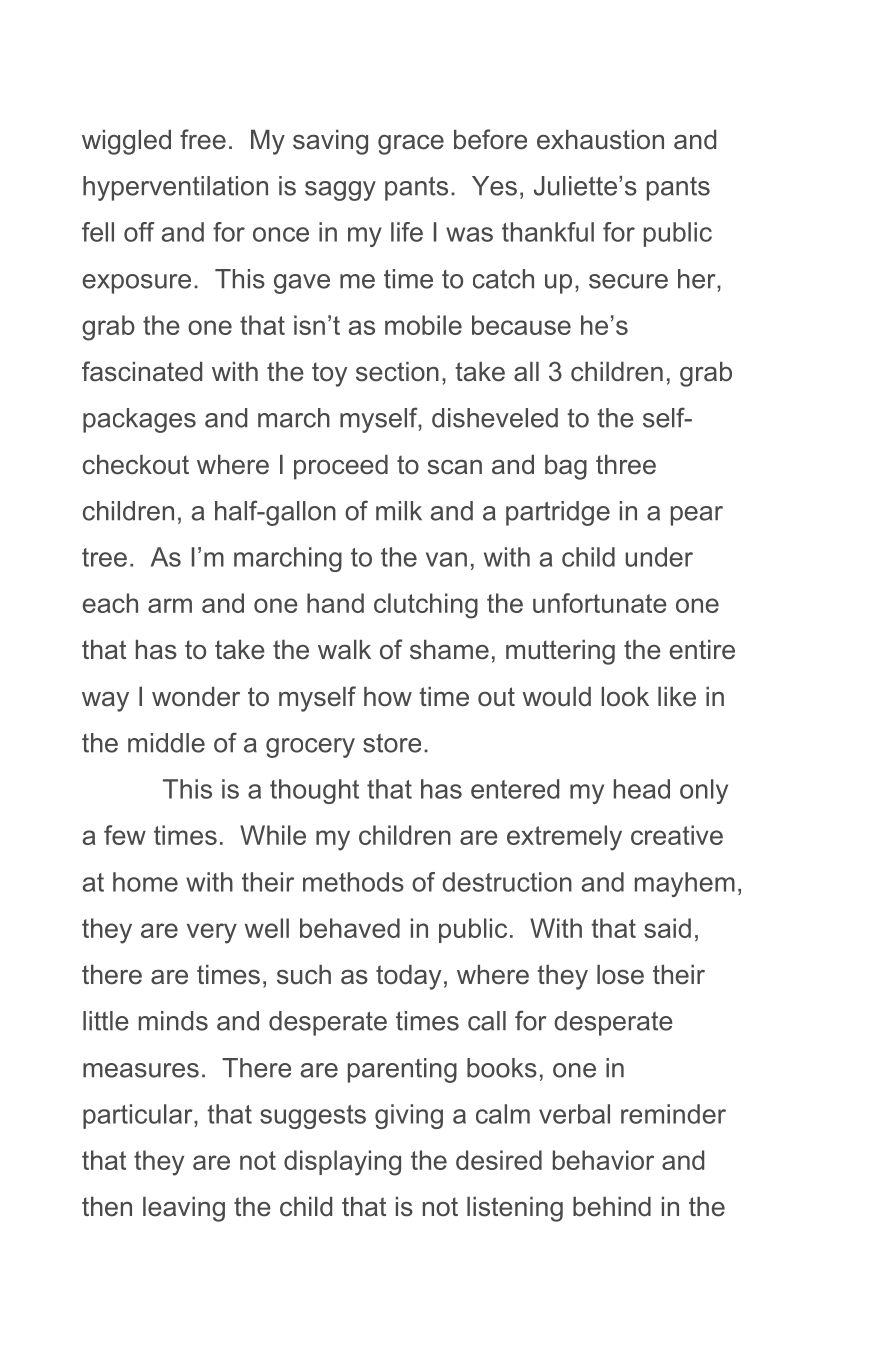 This screenshot has height=1372, width=887. Describe the element at coordinates (350, 928) in the screenshot. I see `behaved` at that location.
